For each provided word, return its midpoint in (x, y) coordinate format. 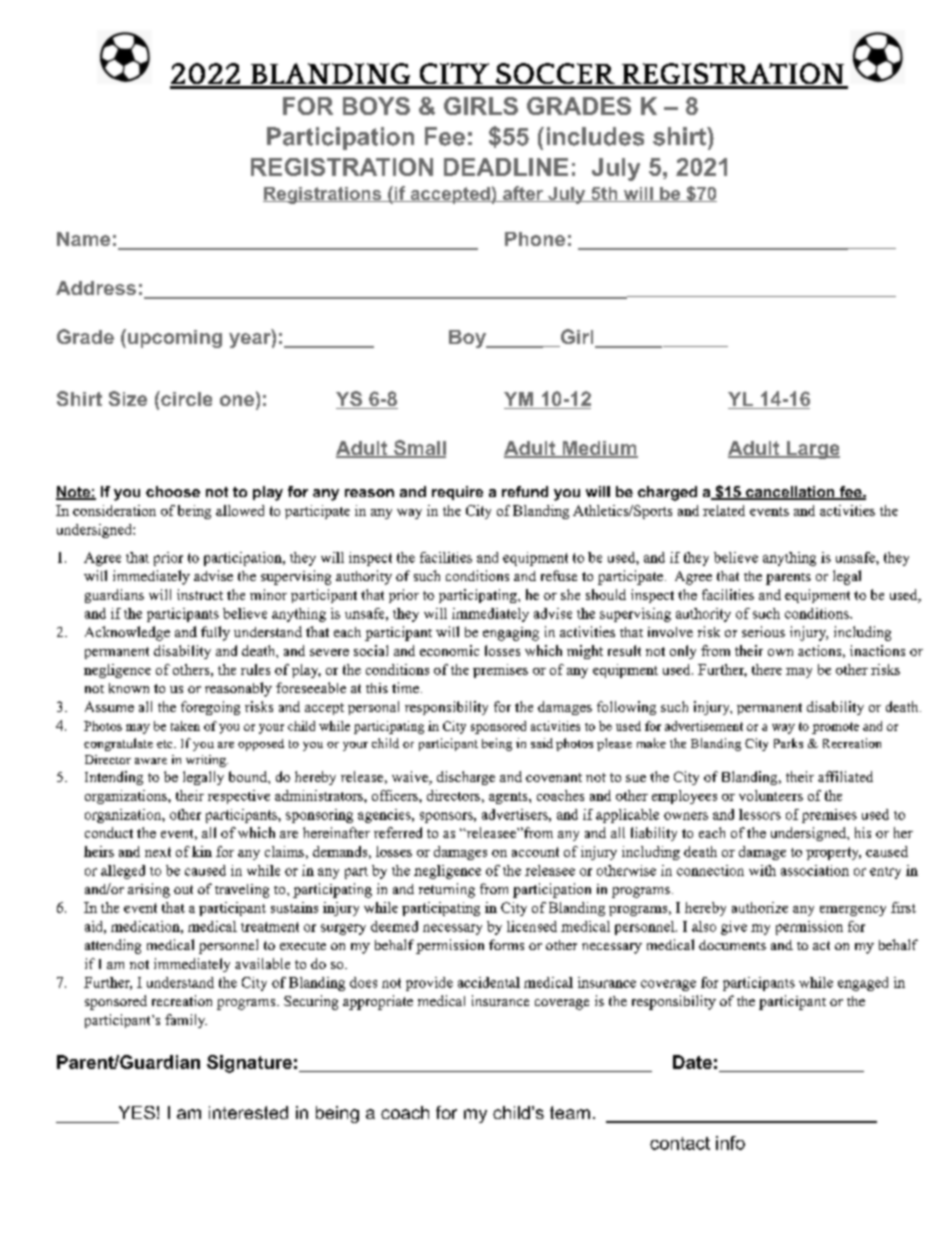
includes (595, 136)
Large (812, 450)
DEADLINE (506, 167)
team (570, 1112)
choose (173, 491)
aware (151, 761)
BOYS (376, 106)
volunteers (771, 795)
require (457, 493)
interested (248, 1112)
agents (509, 798)
